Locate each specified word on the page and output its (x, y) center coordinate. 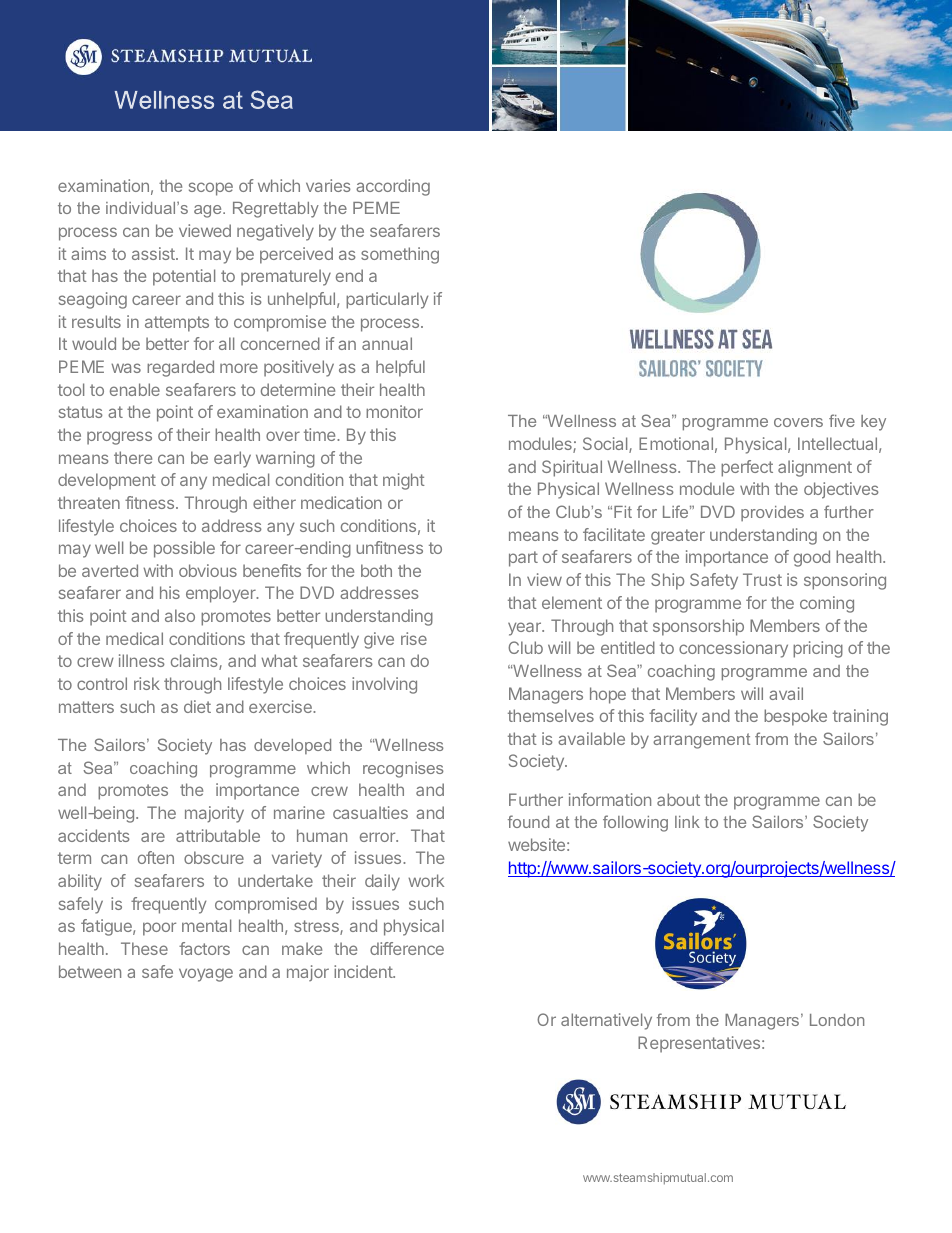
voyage (206, 975)
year (525, 629)
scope (211, 189)
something (400, 255)
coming (827, 604)
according (393, 187)
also (180, 615)
